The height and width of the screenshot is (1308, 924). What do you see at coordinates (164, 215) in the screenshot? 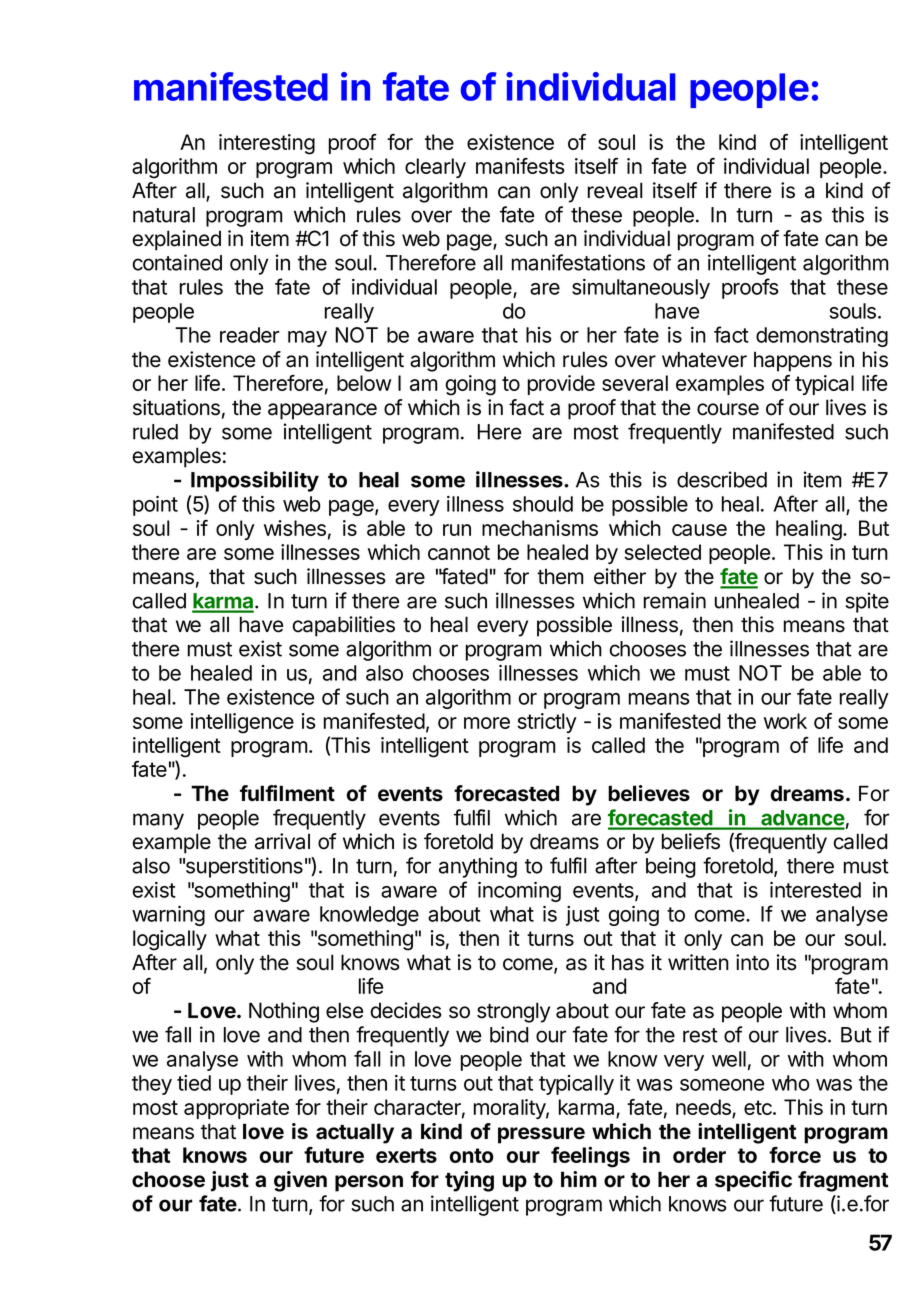
I see `natural` at bounding box center [164, 215].
